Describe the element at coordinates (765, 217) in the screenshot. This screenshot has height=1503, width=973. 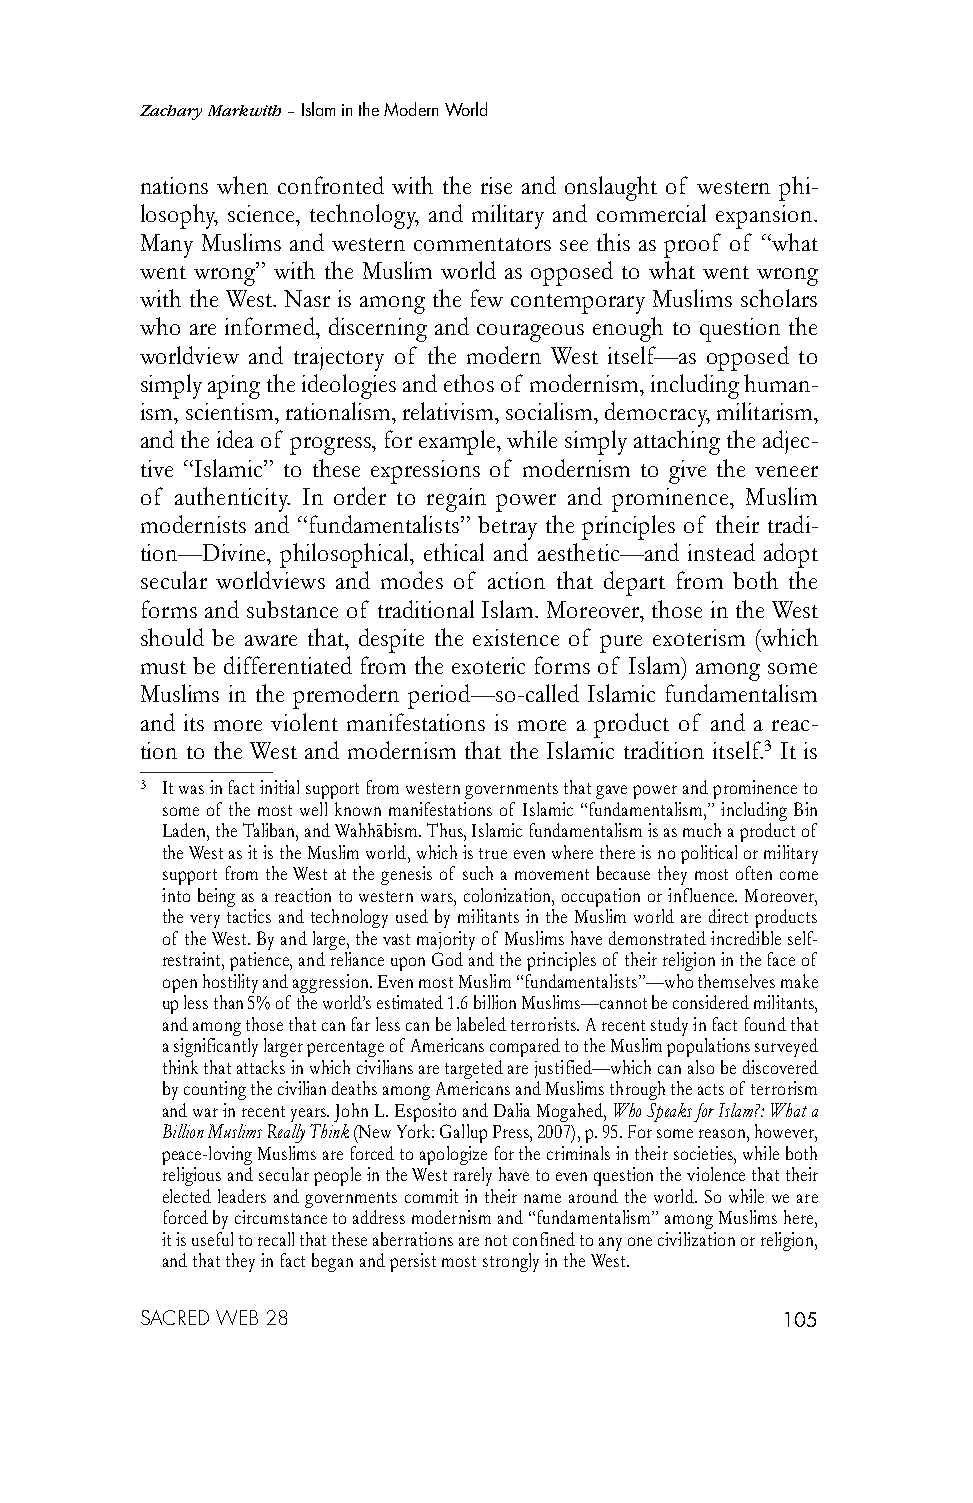
I see `expansion` at that location.
